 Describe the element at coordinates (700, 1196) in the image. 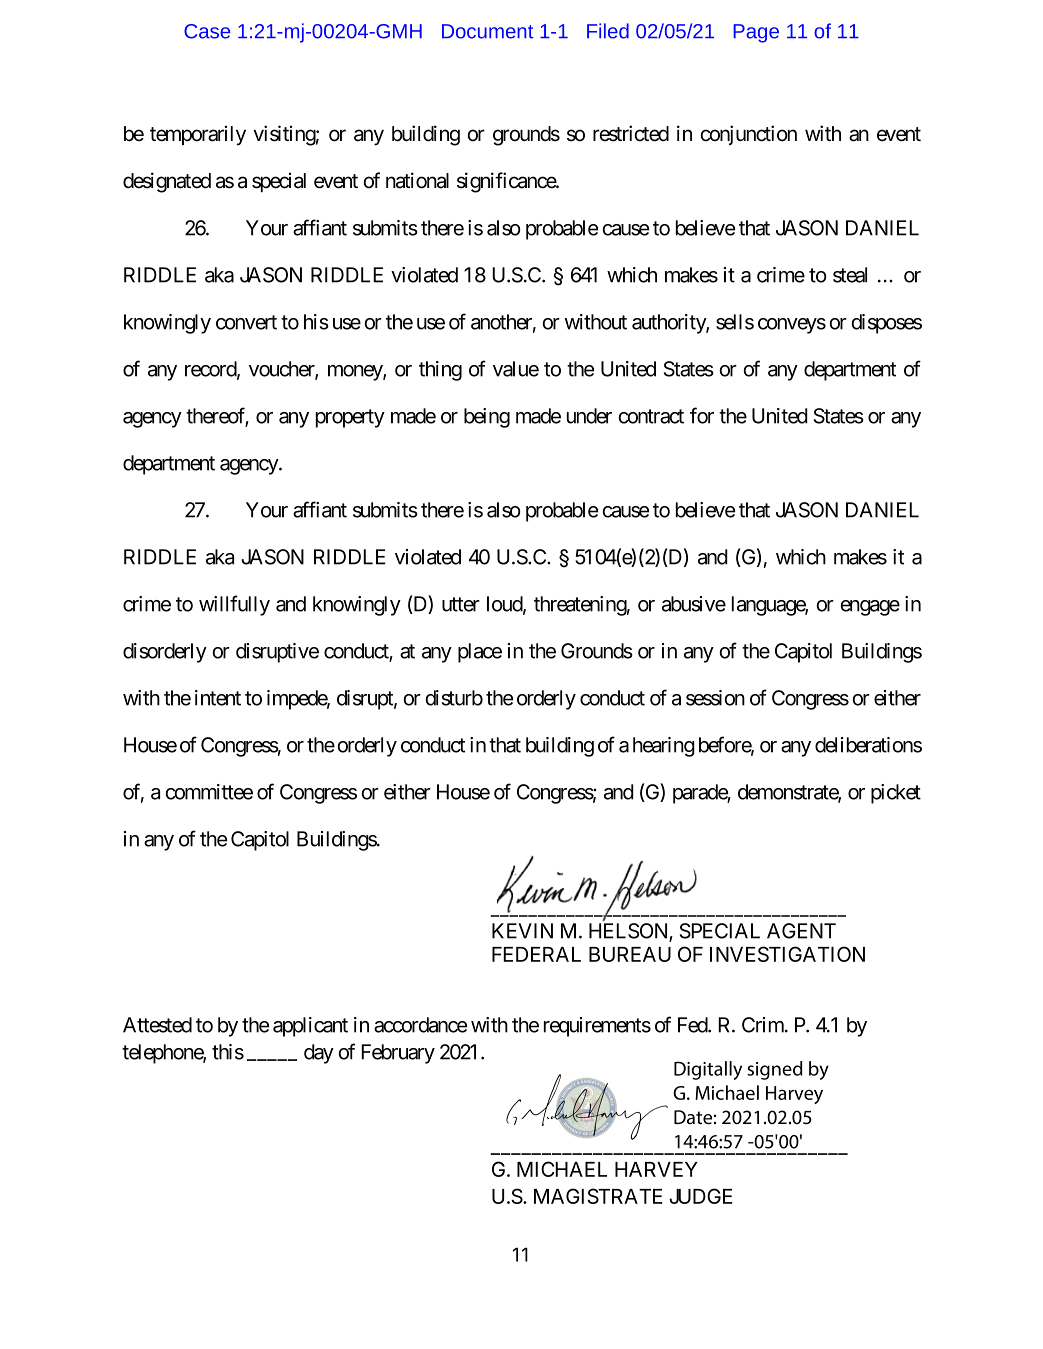

I see `JUDGE` at that location.
